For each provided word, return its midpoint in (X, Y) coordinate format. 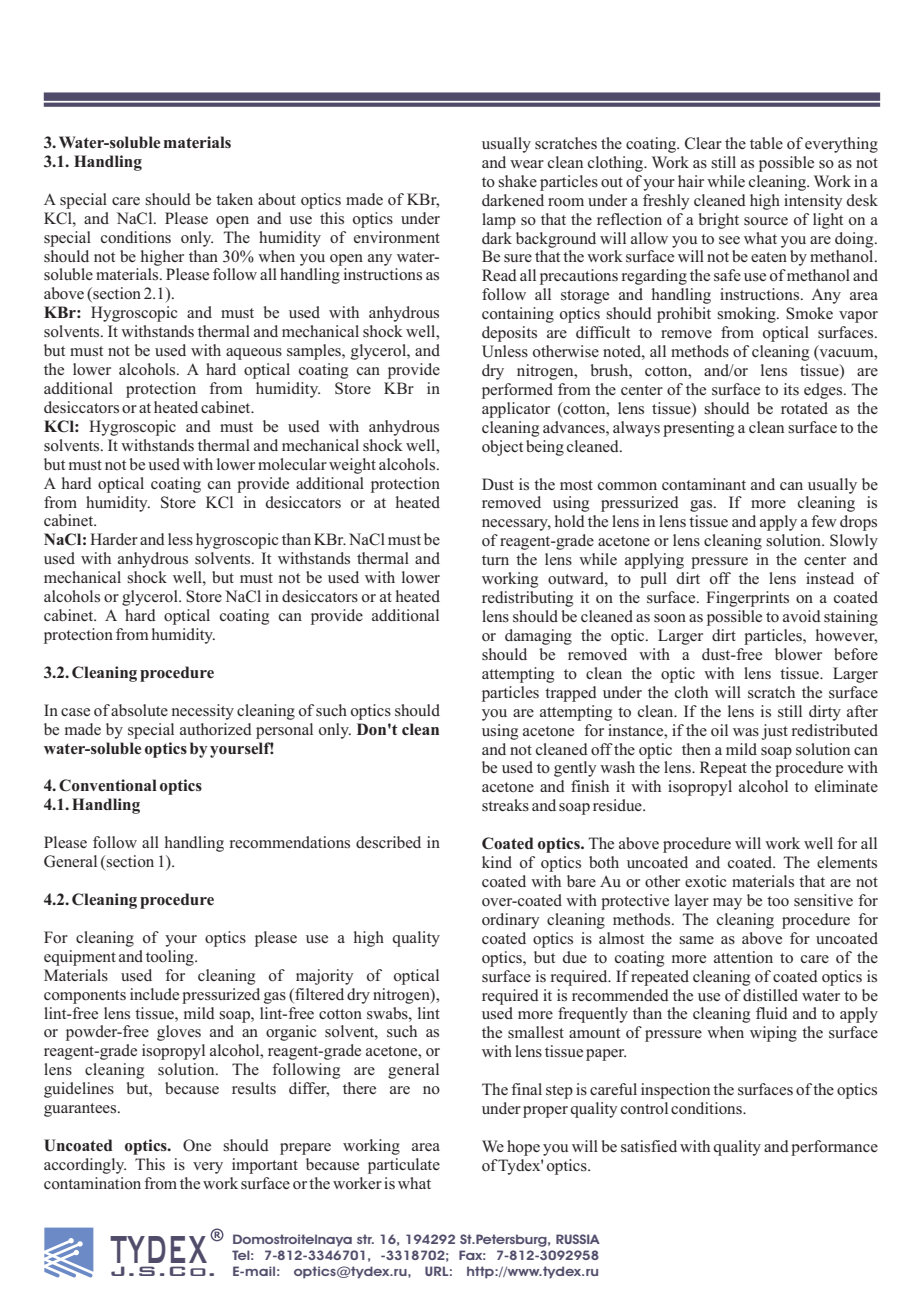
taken (234, 199)
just (774, 732)
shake (517, 181)
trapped (571, 694)
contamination (92, 1183)
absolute (139, 710)
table (766, 143)
